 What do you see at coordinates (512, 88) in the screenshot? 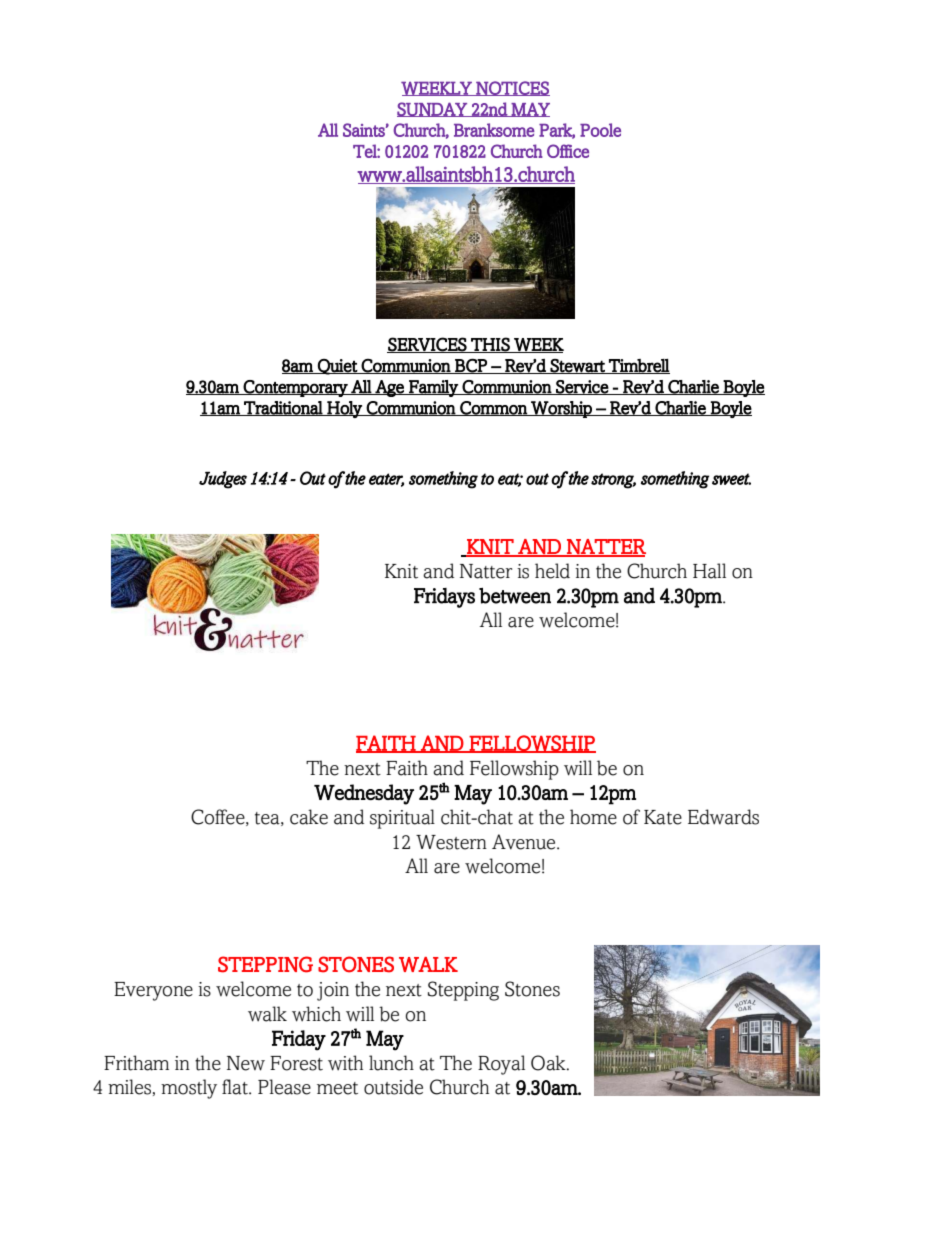
I see `NOTICES` at bounding box center [512, 88].
